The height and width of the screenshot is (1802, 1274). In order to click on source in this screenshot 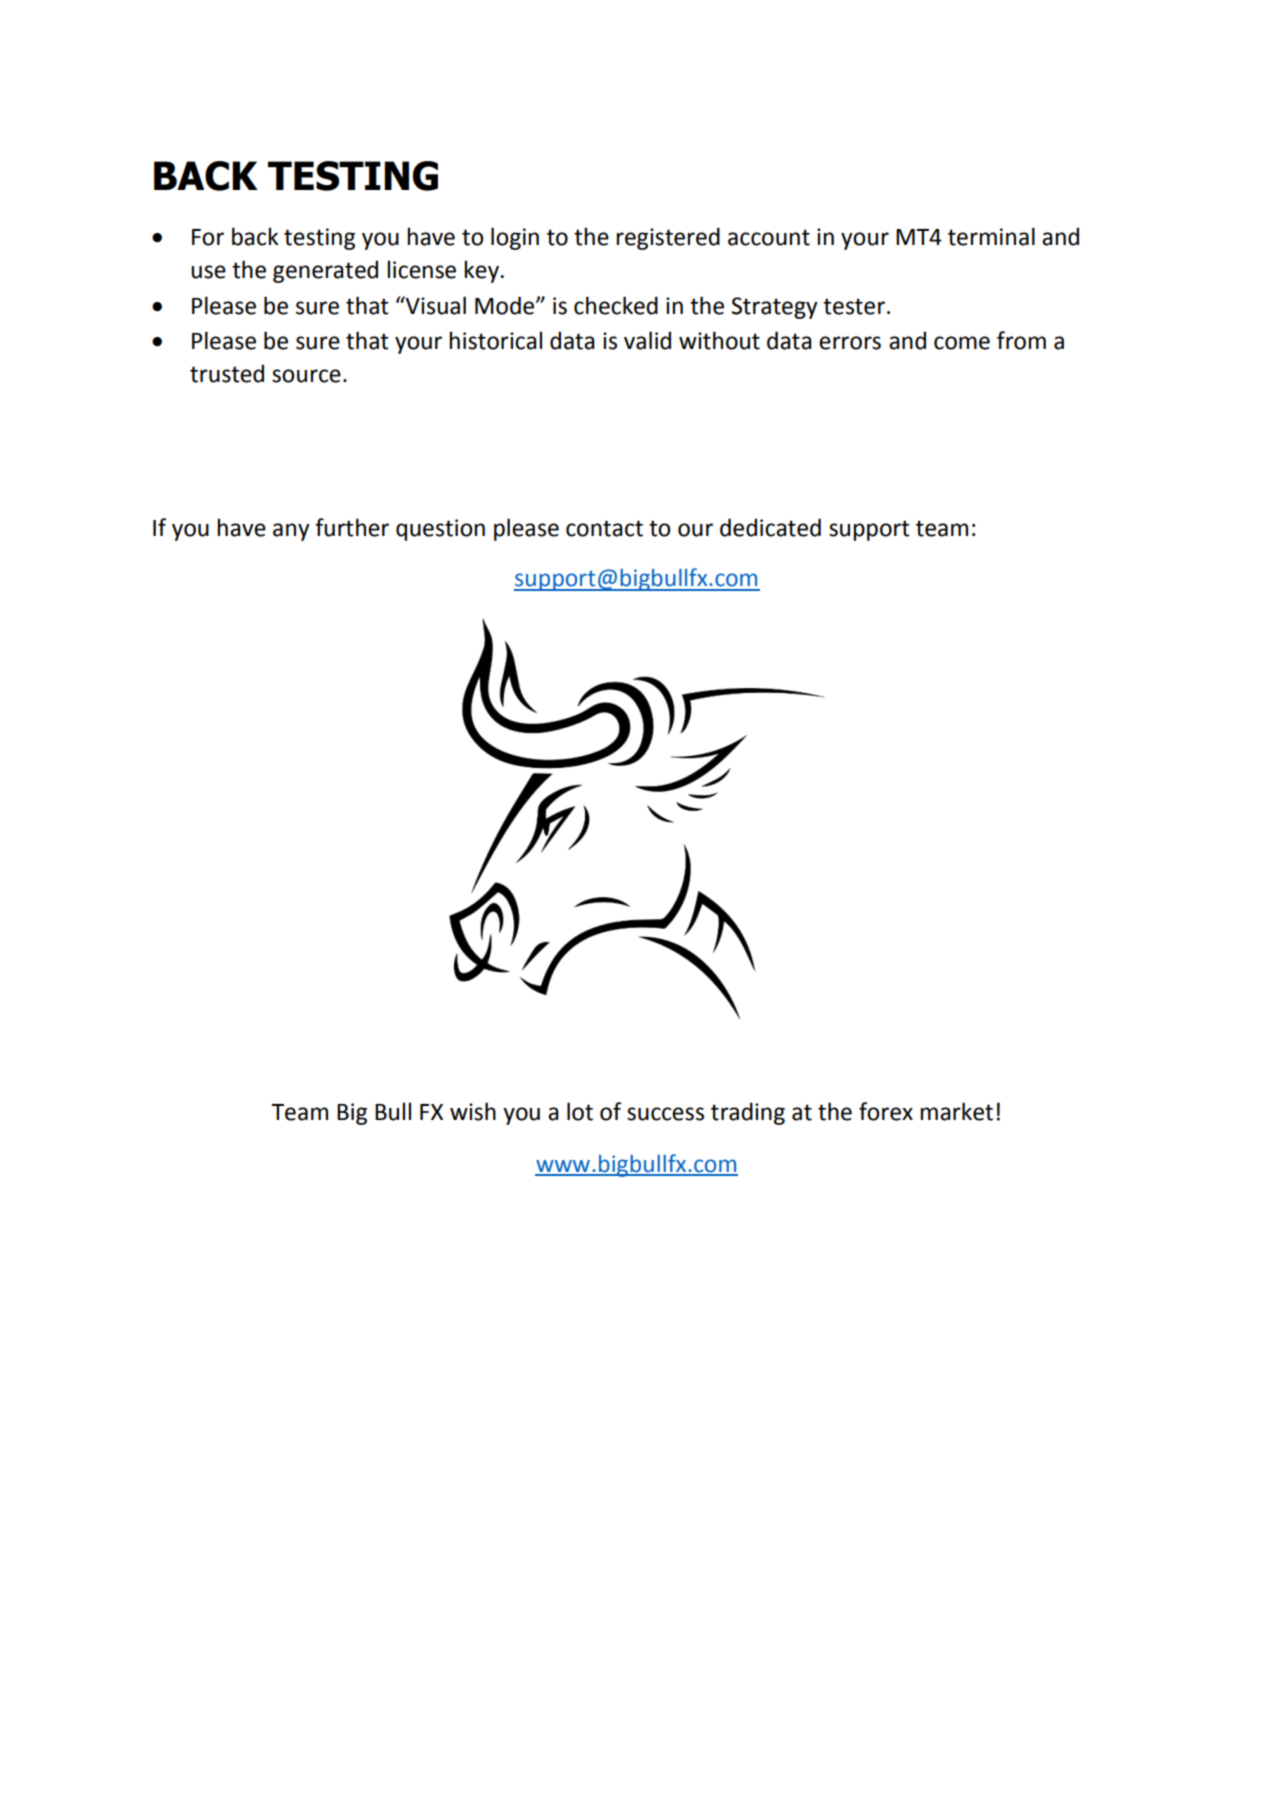, I will do `click(306, 376)`.
